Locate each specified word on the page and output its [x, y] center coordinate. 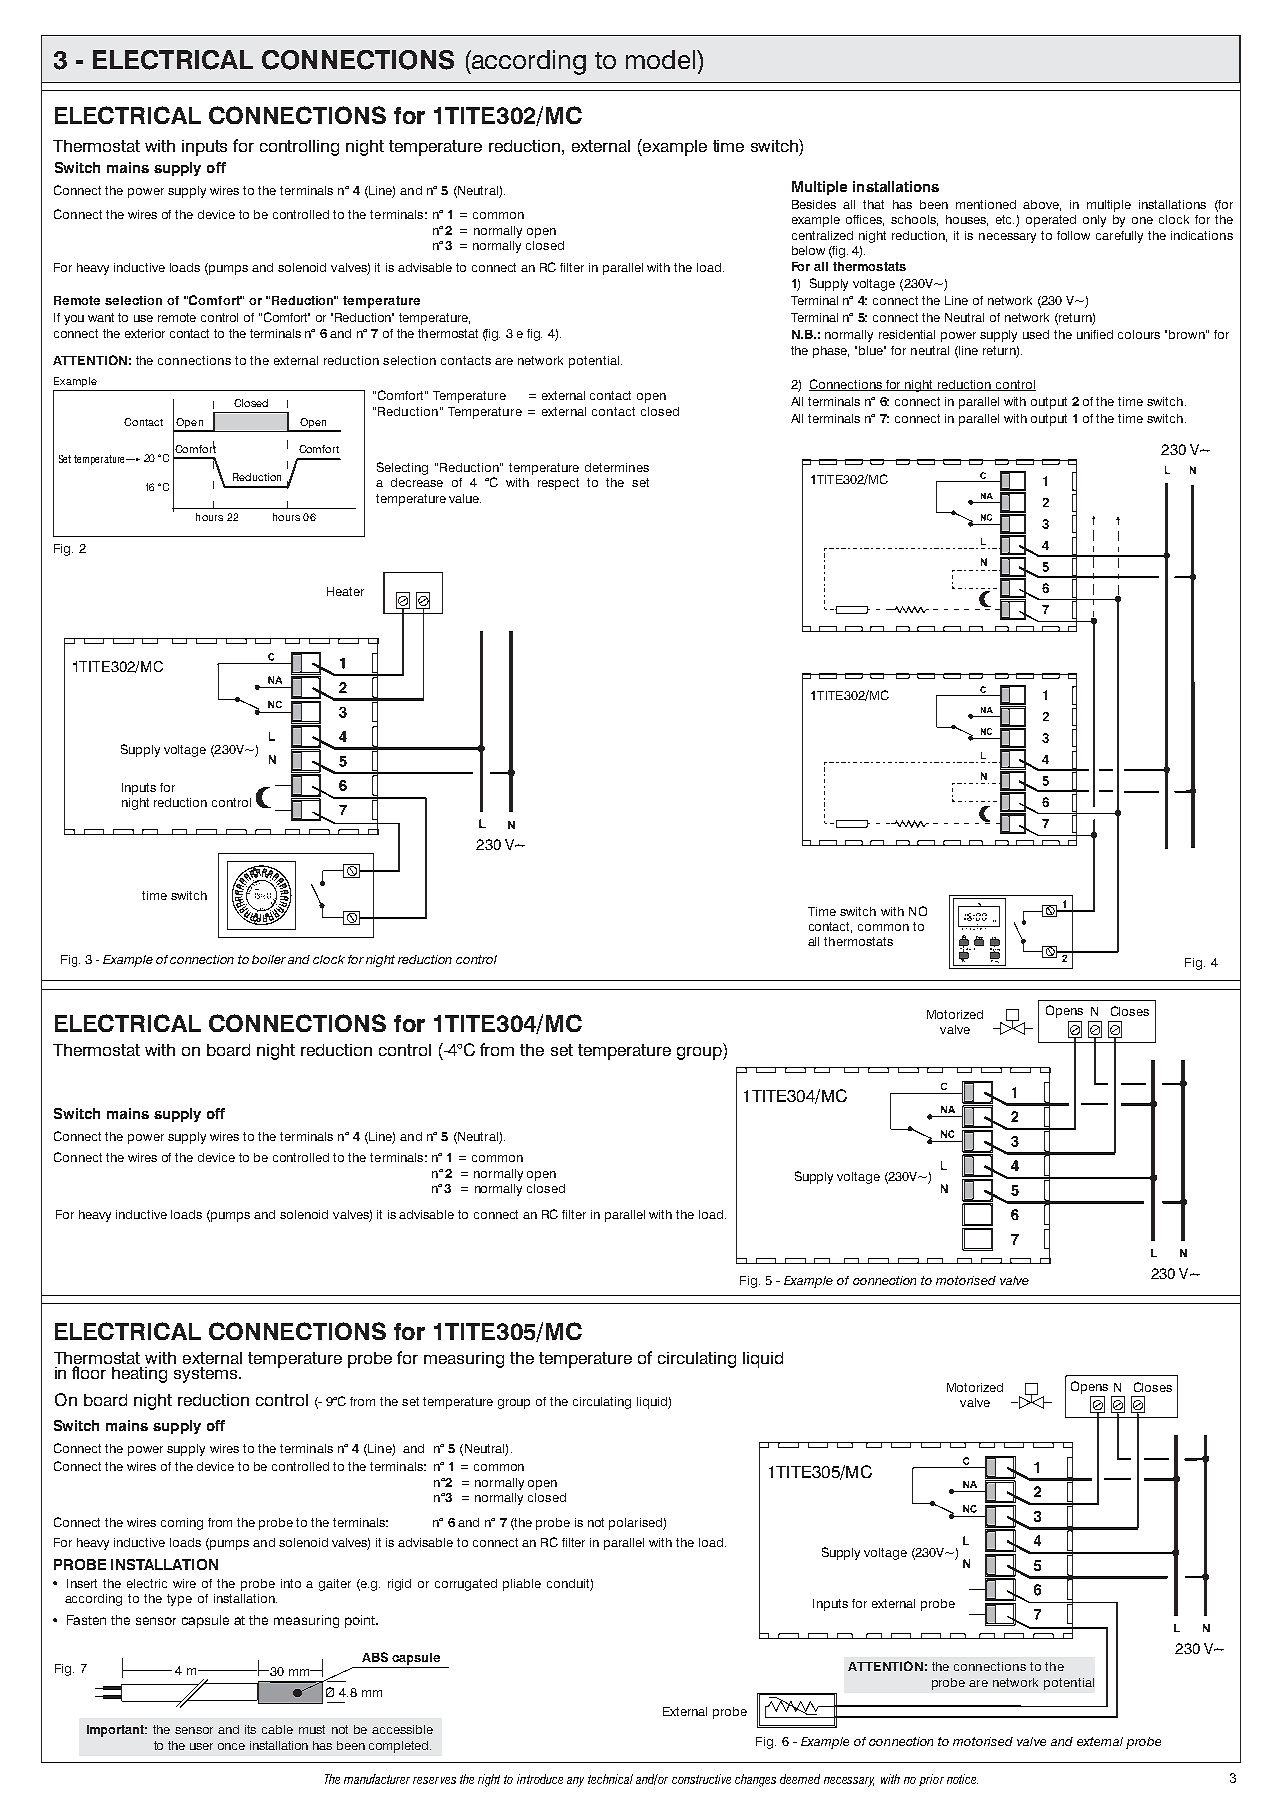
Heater [345, 591]
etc [1005, 219]
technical [610, 1779]
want [101, 317]
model [662, 59]
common [883, 927]
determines [617, 467]
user [201, 1746]
